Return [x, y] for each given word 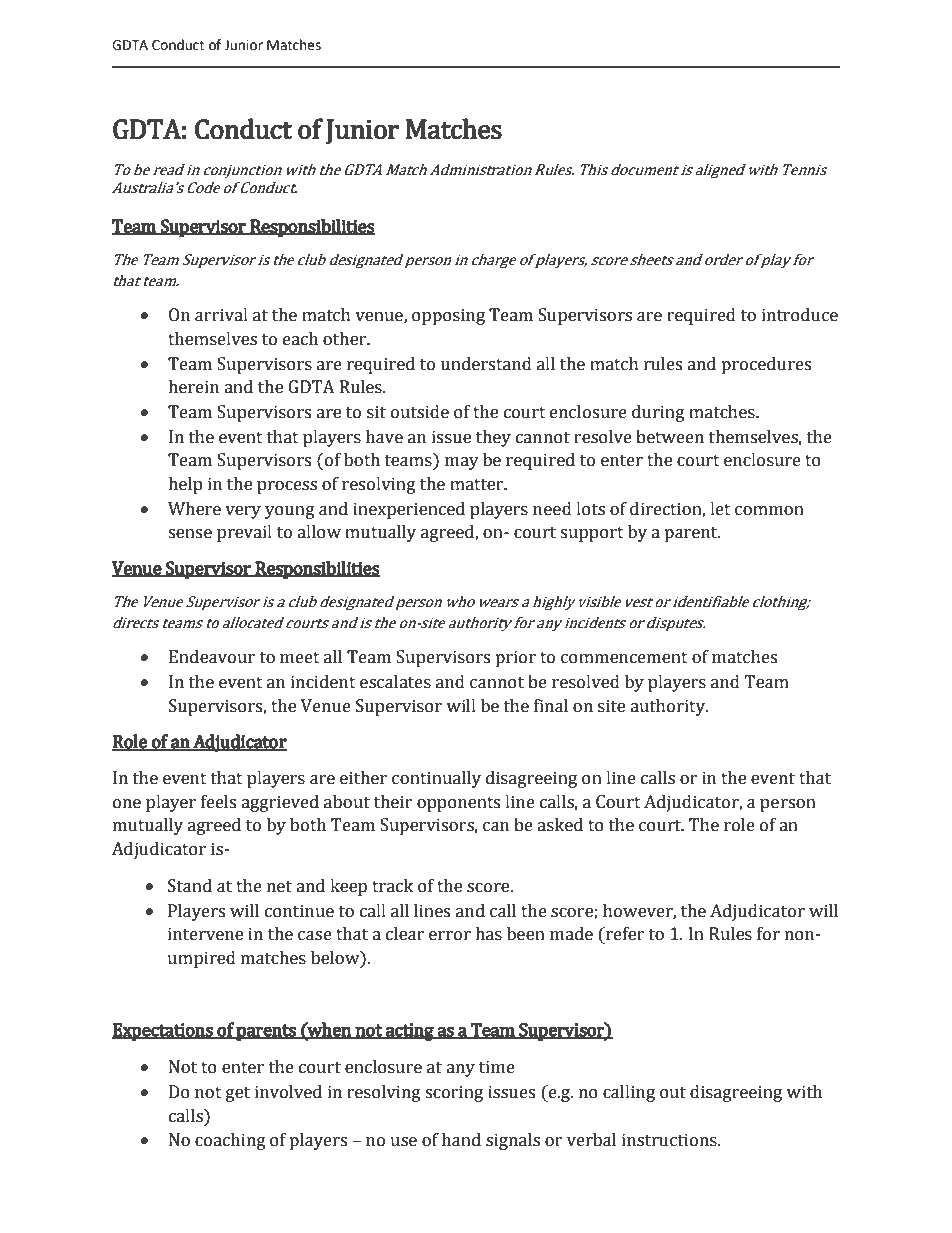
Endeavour [212, 657]
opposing [448, 316]
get [238, 1094]
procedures [766, 365]
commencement [624, 658]
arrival [221, 315]
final [551, 706]
